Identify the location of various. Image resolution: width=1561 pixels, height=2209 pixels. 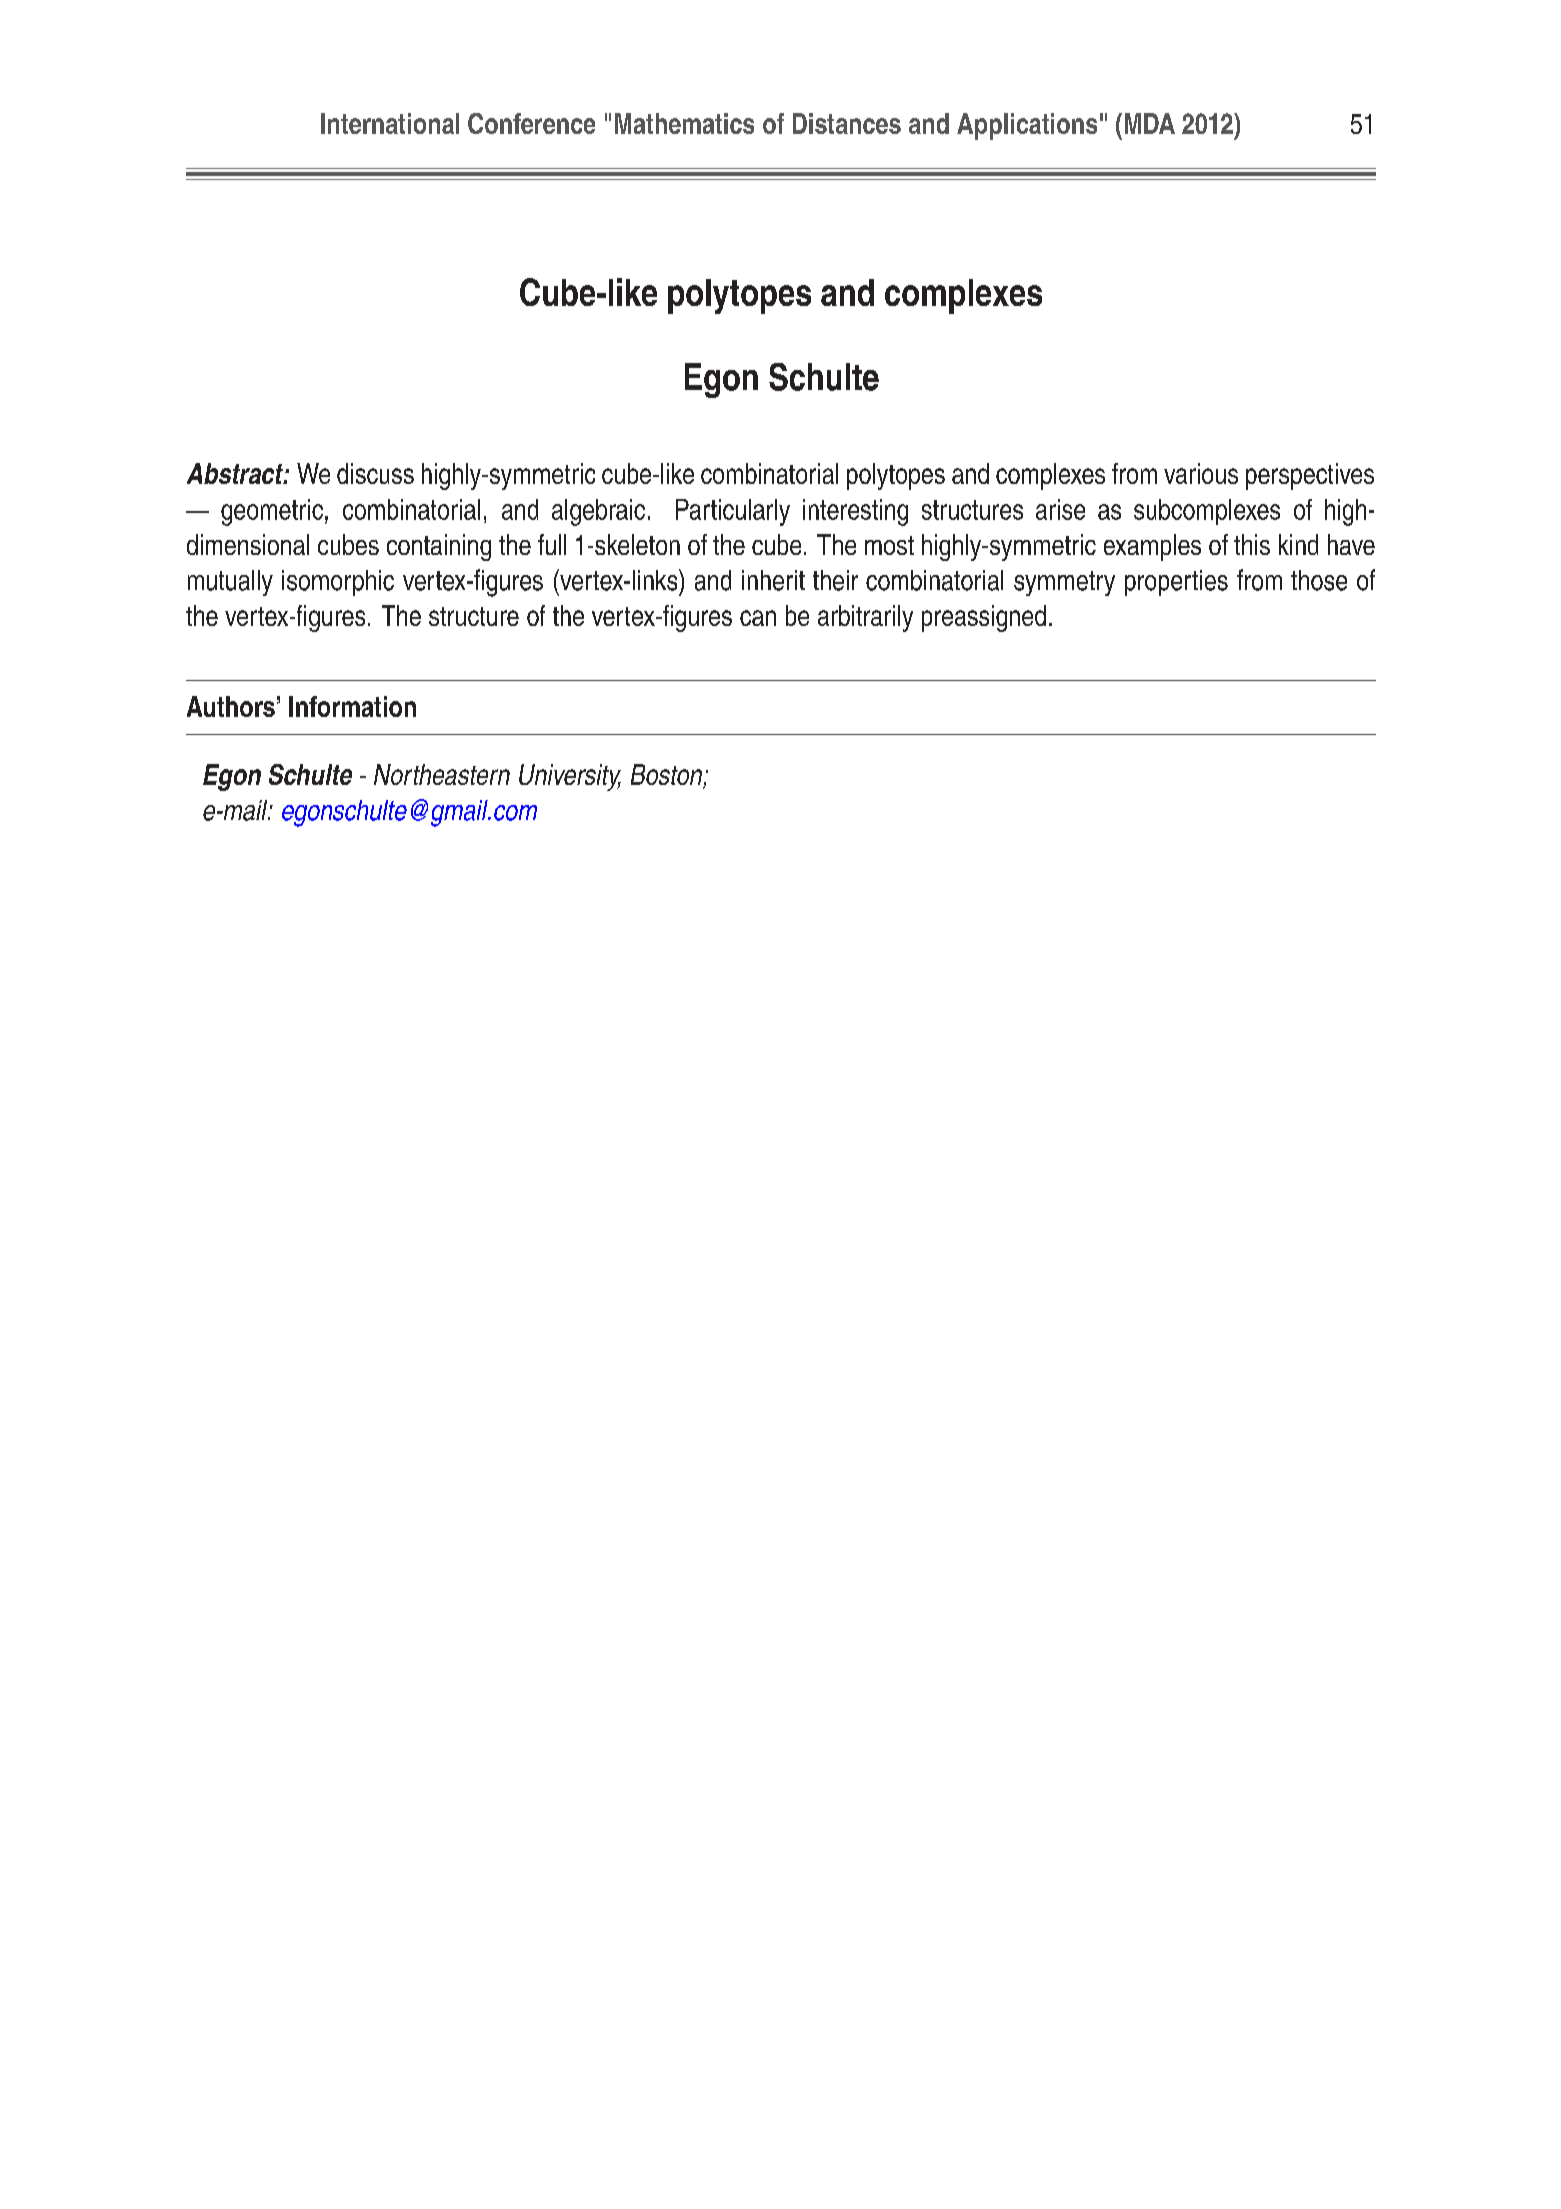
(1201, 473).
